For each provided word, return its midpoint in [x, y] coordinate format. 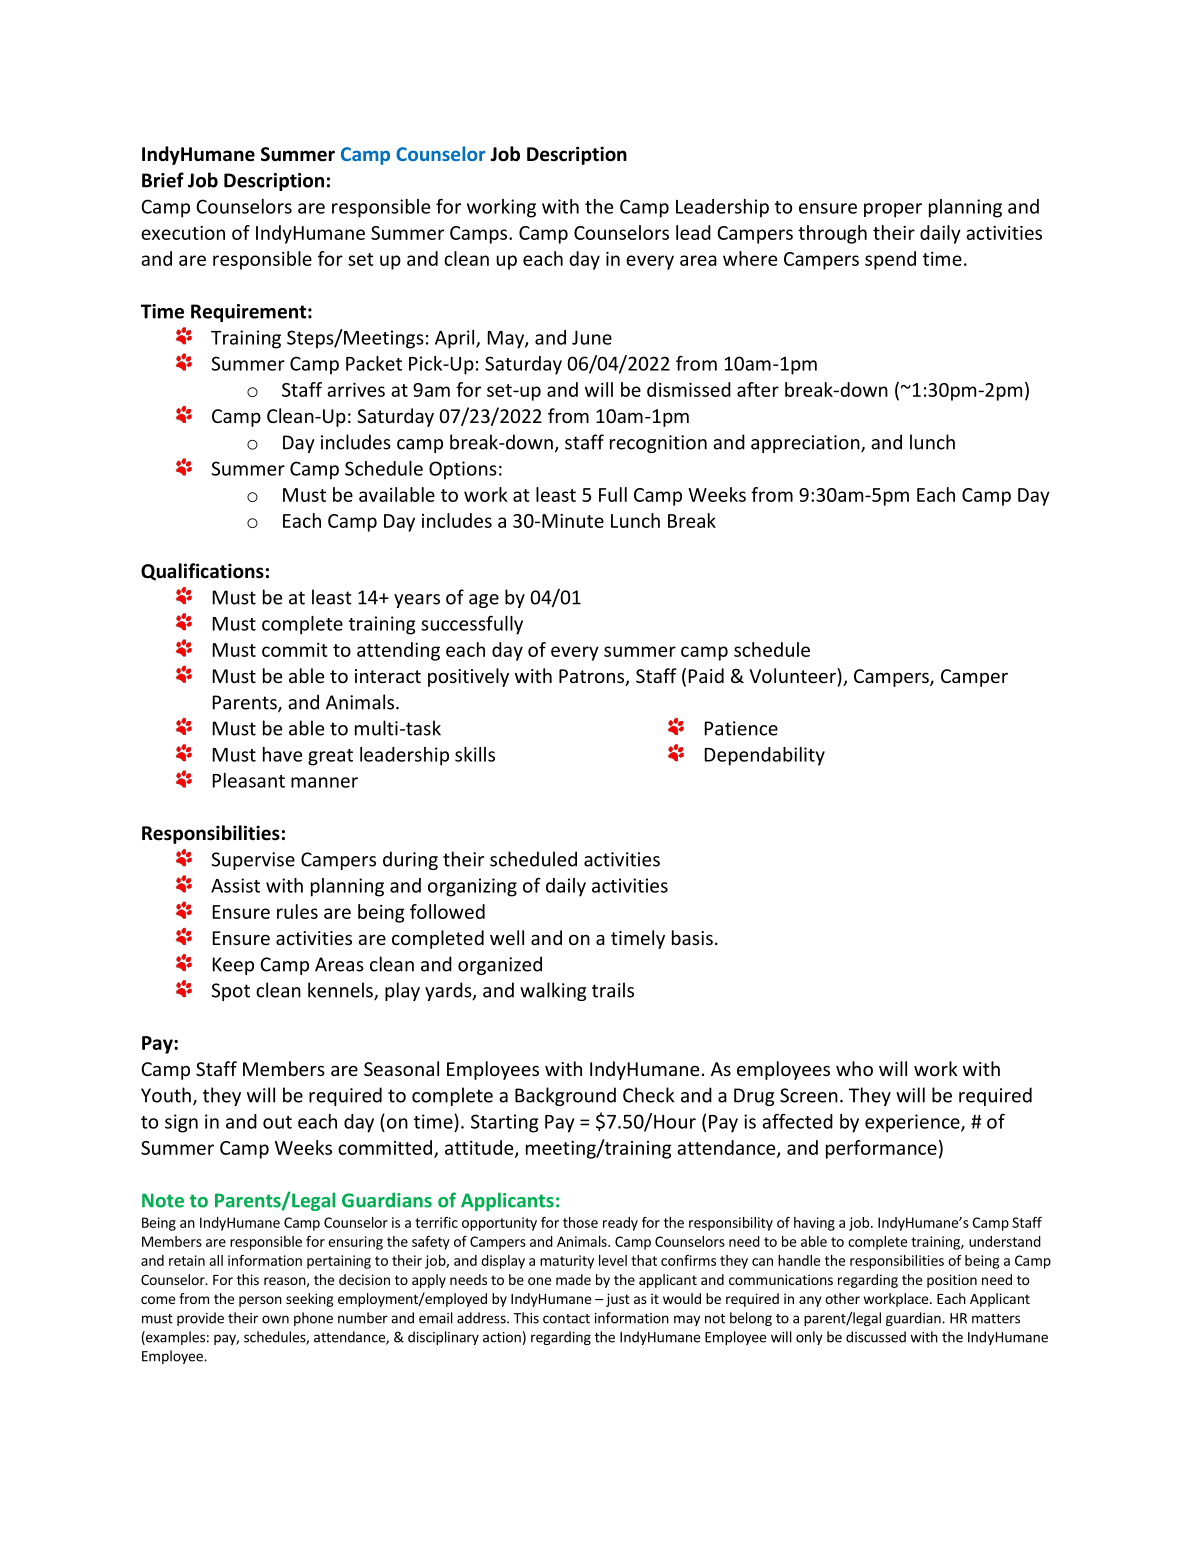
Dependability [765, 756]
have [282, 754]
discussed [876, 1337]
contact [566, 1319]
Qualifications [202, 572]
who [854, 1068]
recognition [658, 444]
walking [553, 991]
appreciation [806, 444]
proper [893, 210]
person [260, 1301]
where [750, 258]
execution [183, 233]
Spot [230, 992]
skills [475, 754]
